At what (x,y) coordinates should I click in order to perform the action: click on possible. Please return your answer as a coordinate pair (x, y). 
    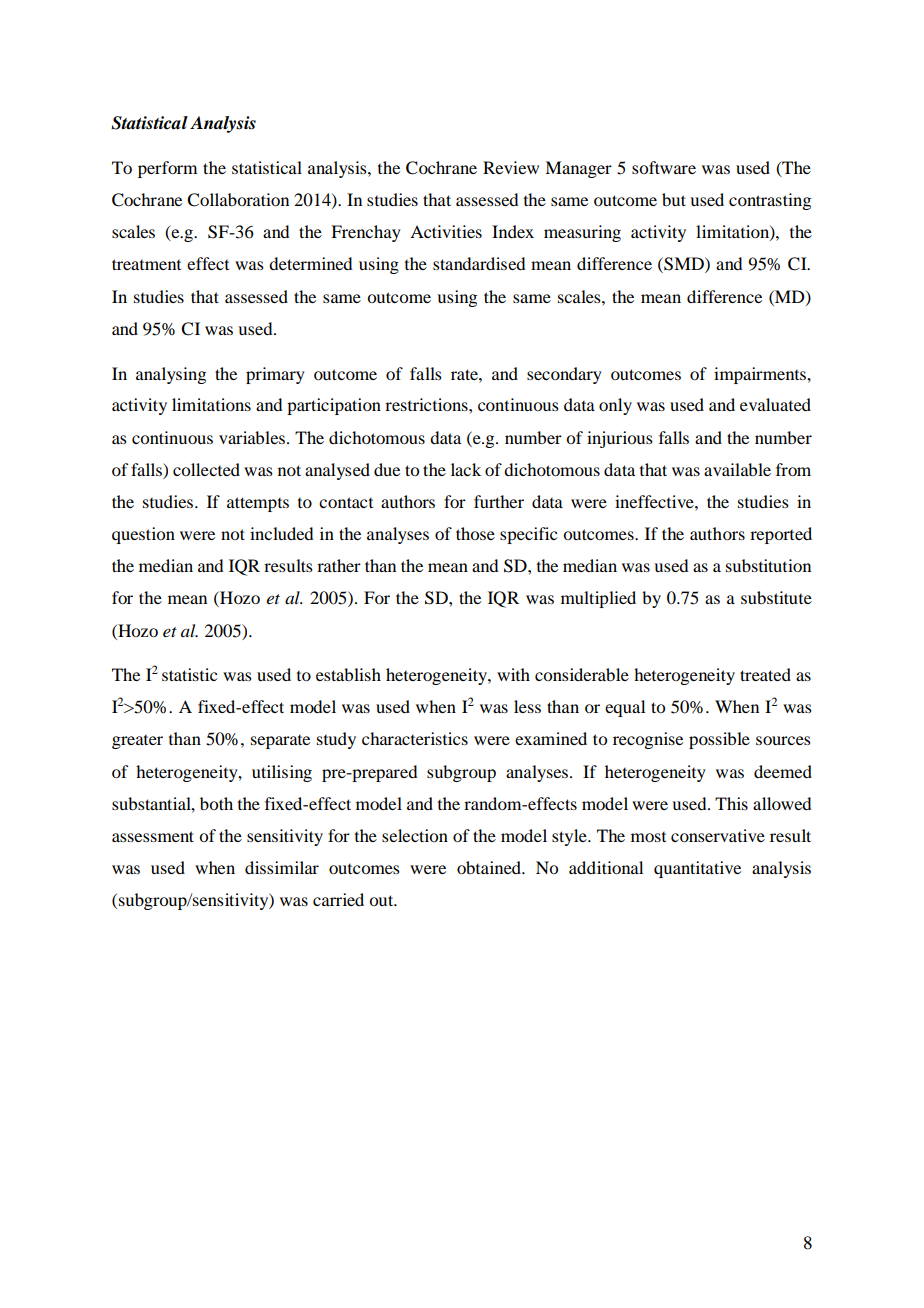
    Looking at the image, I should click on (719, 740).
